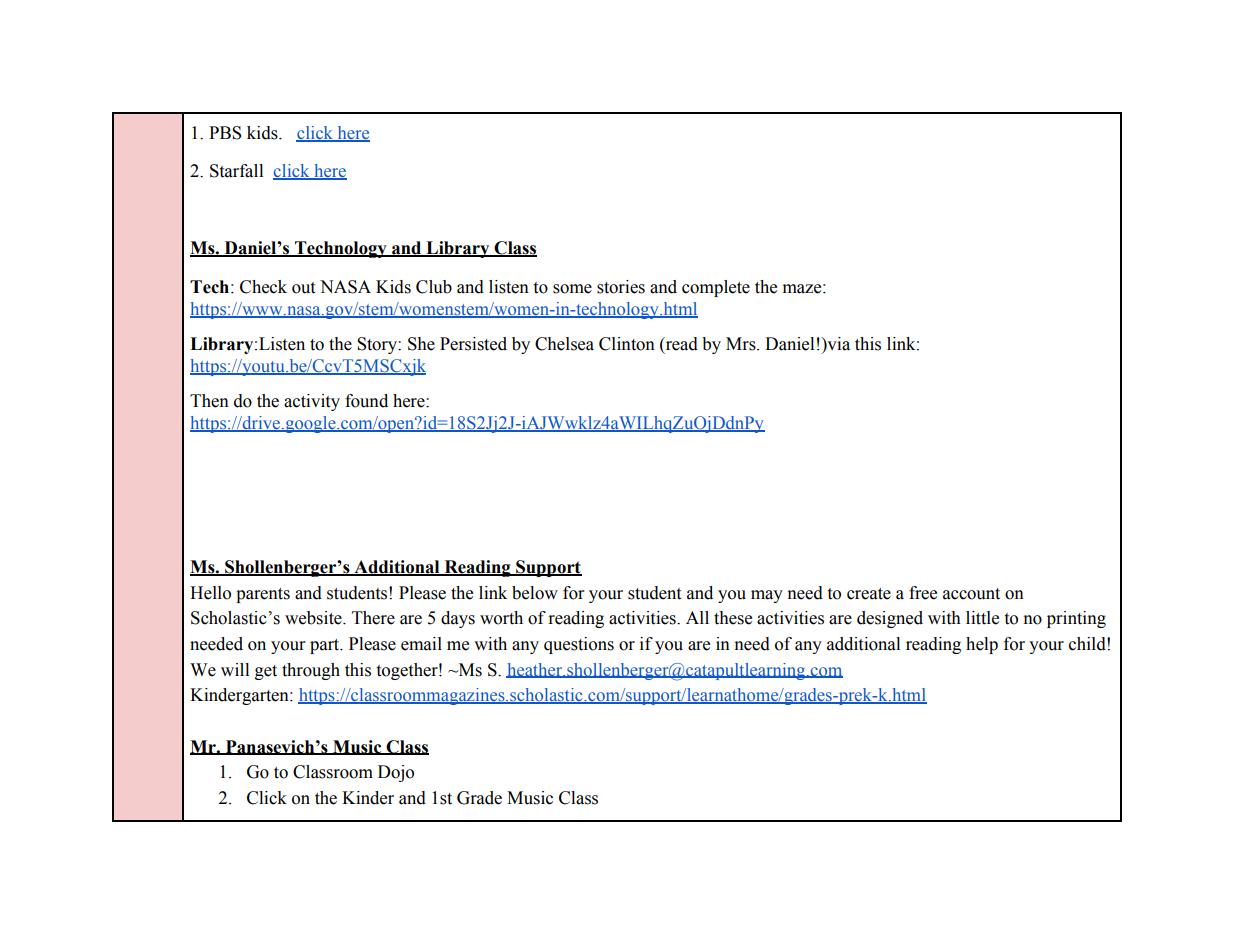 The width and height of the page is (1233, 952). What do you see at coordinates (971, 594) in the page?
I see `account` at bounding box center [971, 594].
